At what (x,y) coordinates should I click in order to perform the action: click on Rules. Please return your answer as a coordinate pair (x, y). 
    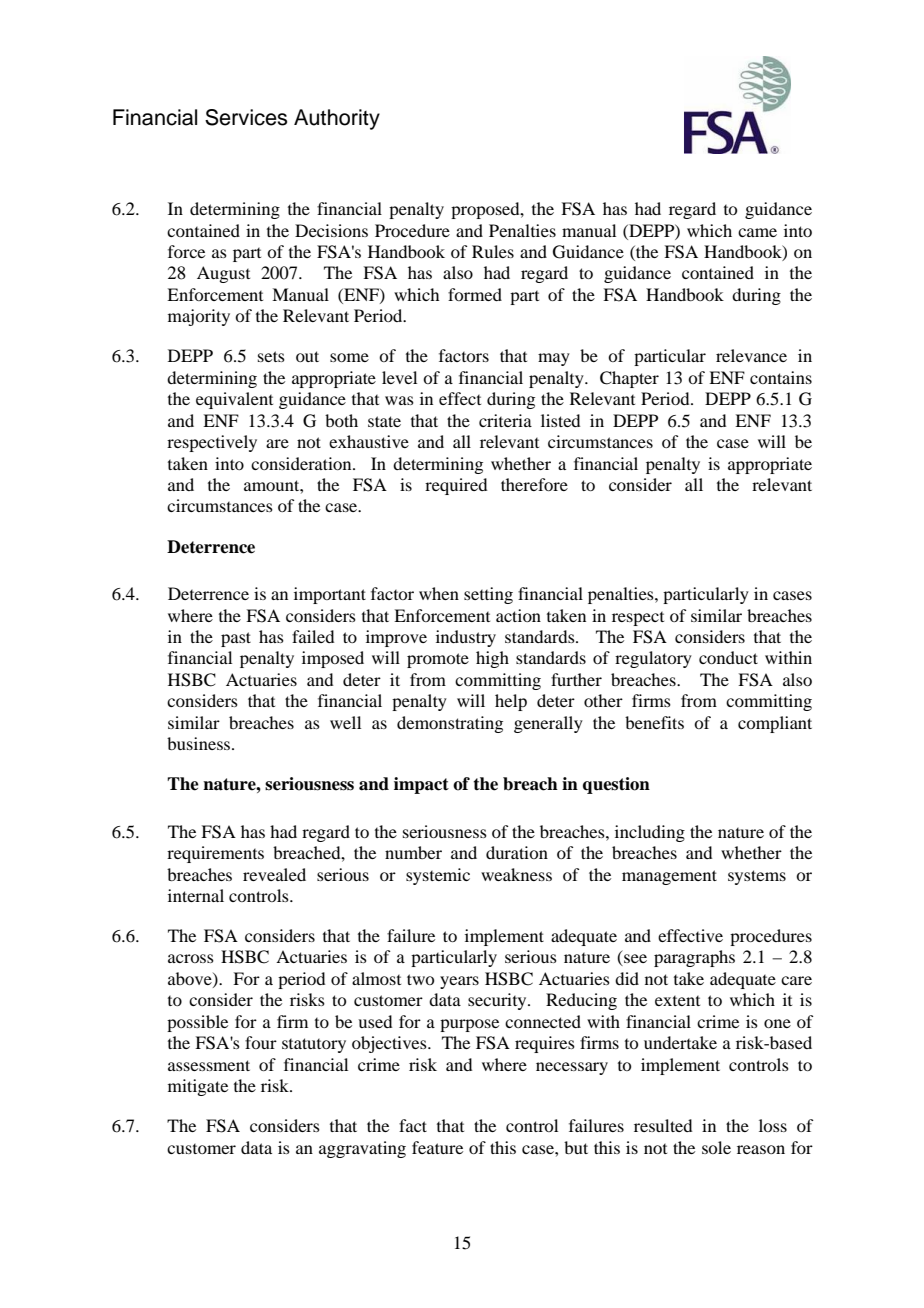
    Looking at the image, I should click on (493, 251).
